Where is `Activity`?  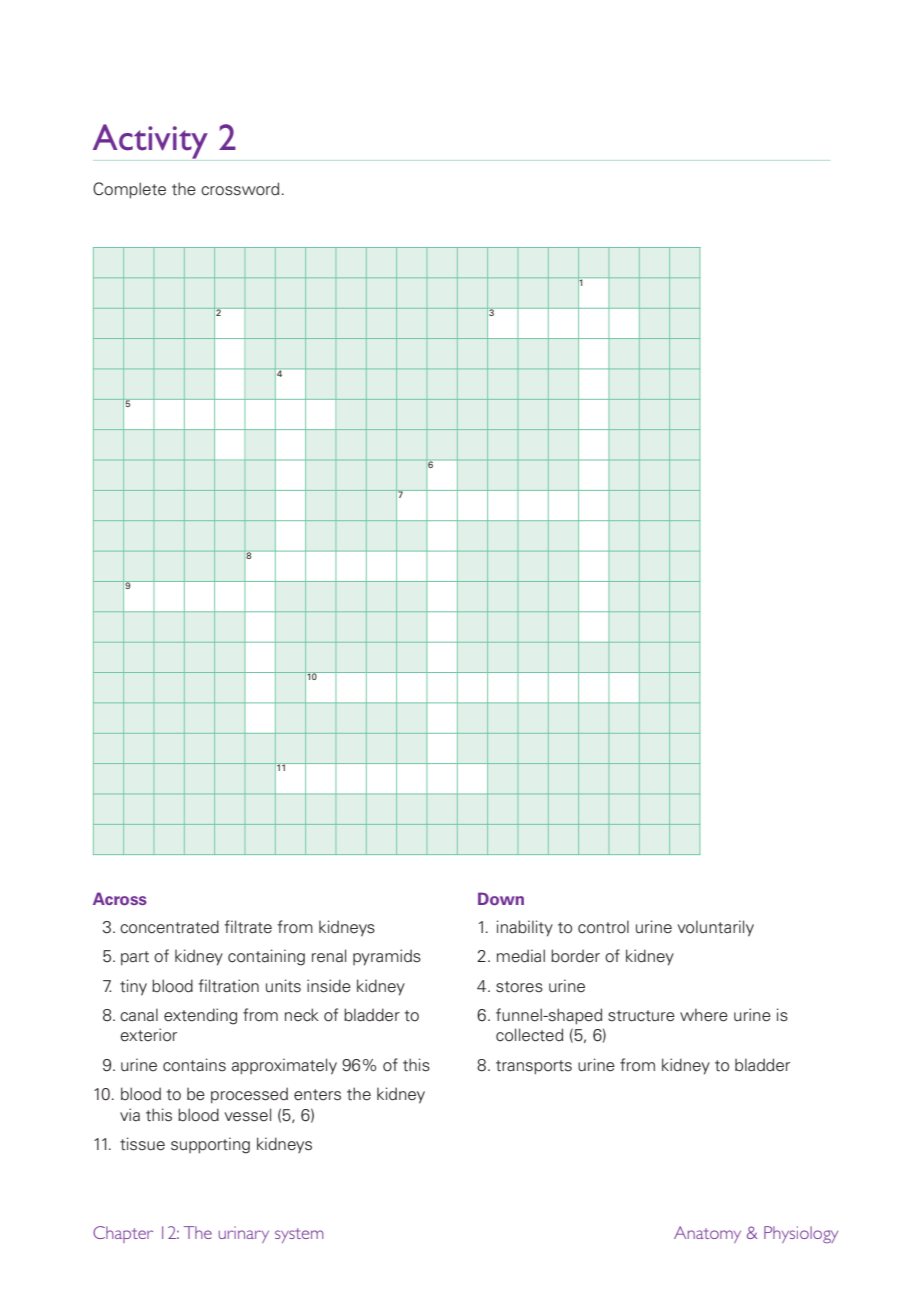 Activity is located at coordinates (150, 141).
